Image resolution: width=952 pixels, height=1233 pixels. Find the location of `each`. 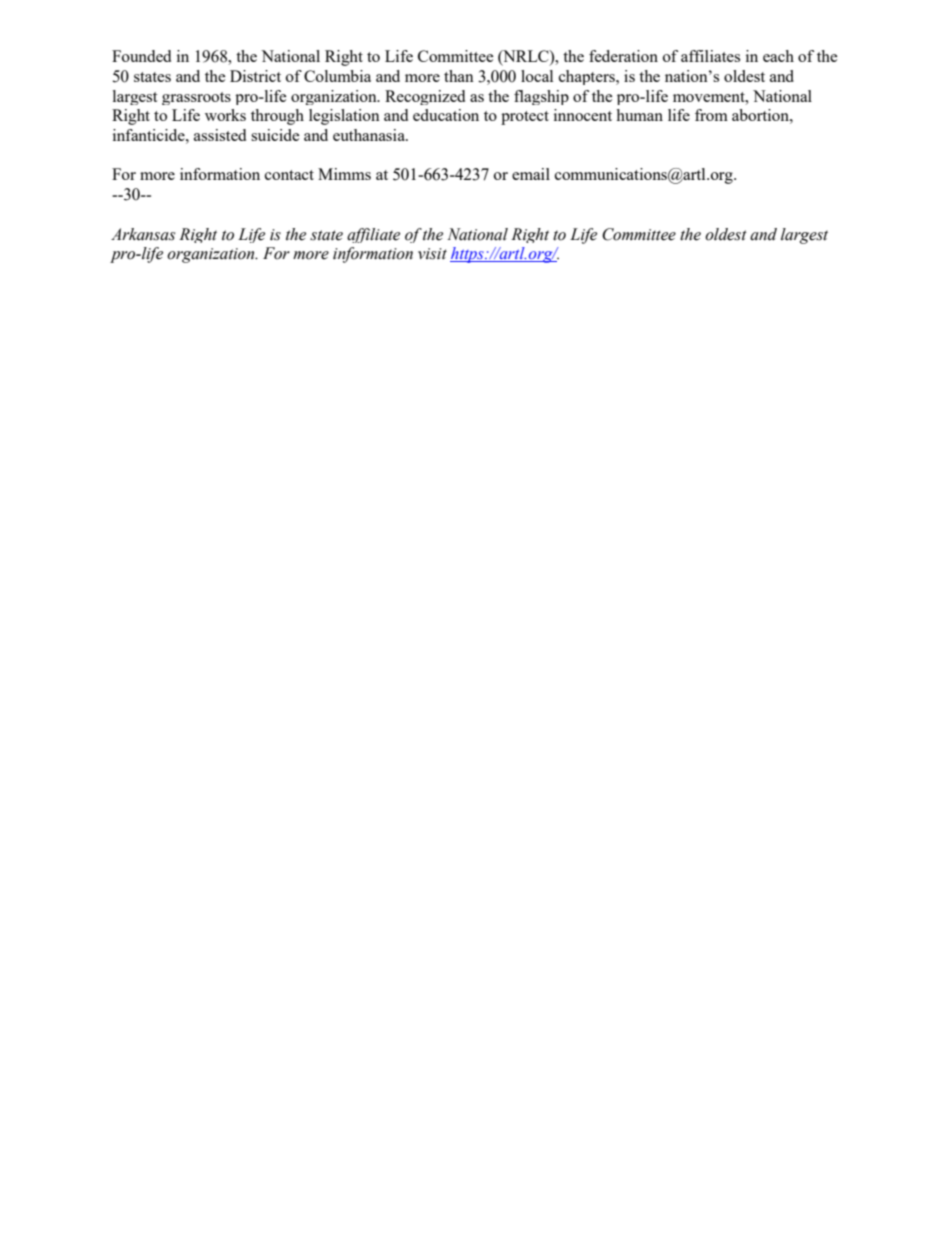

each is located at coordinates (778, 56).
